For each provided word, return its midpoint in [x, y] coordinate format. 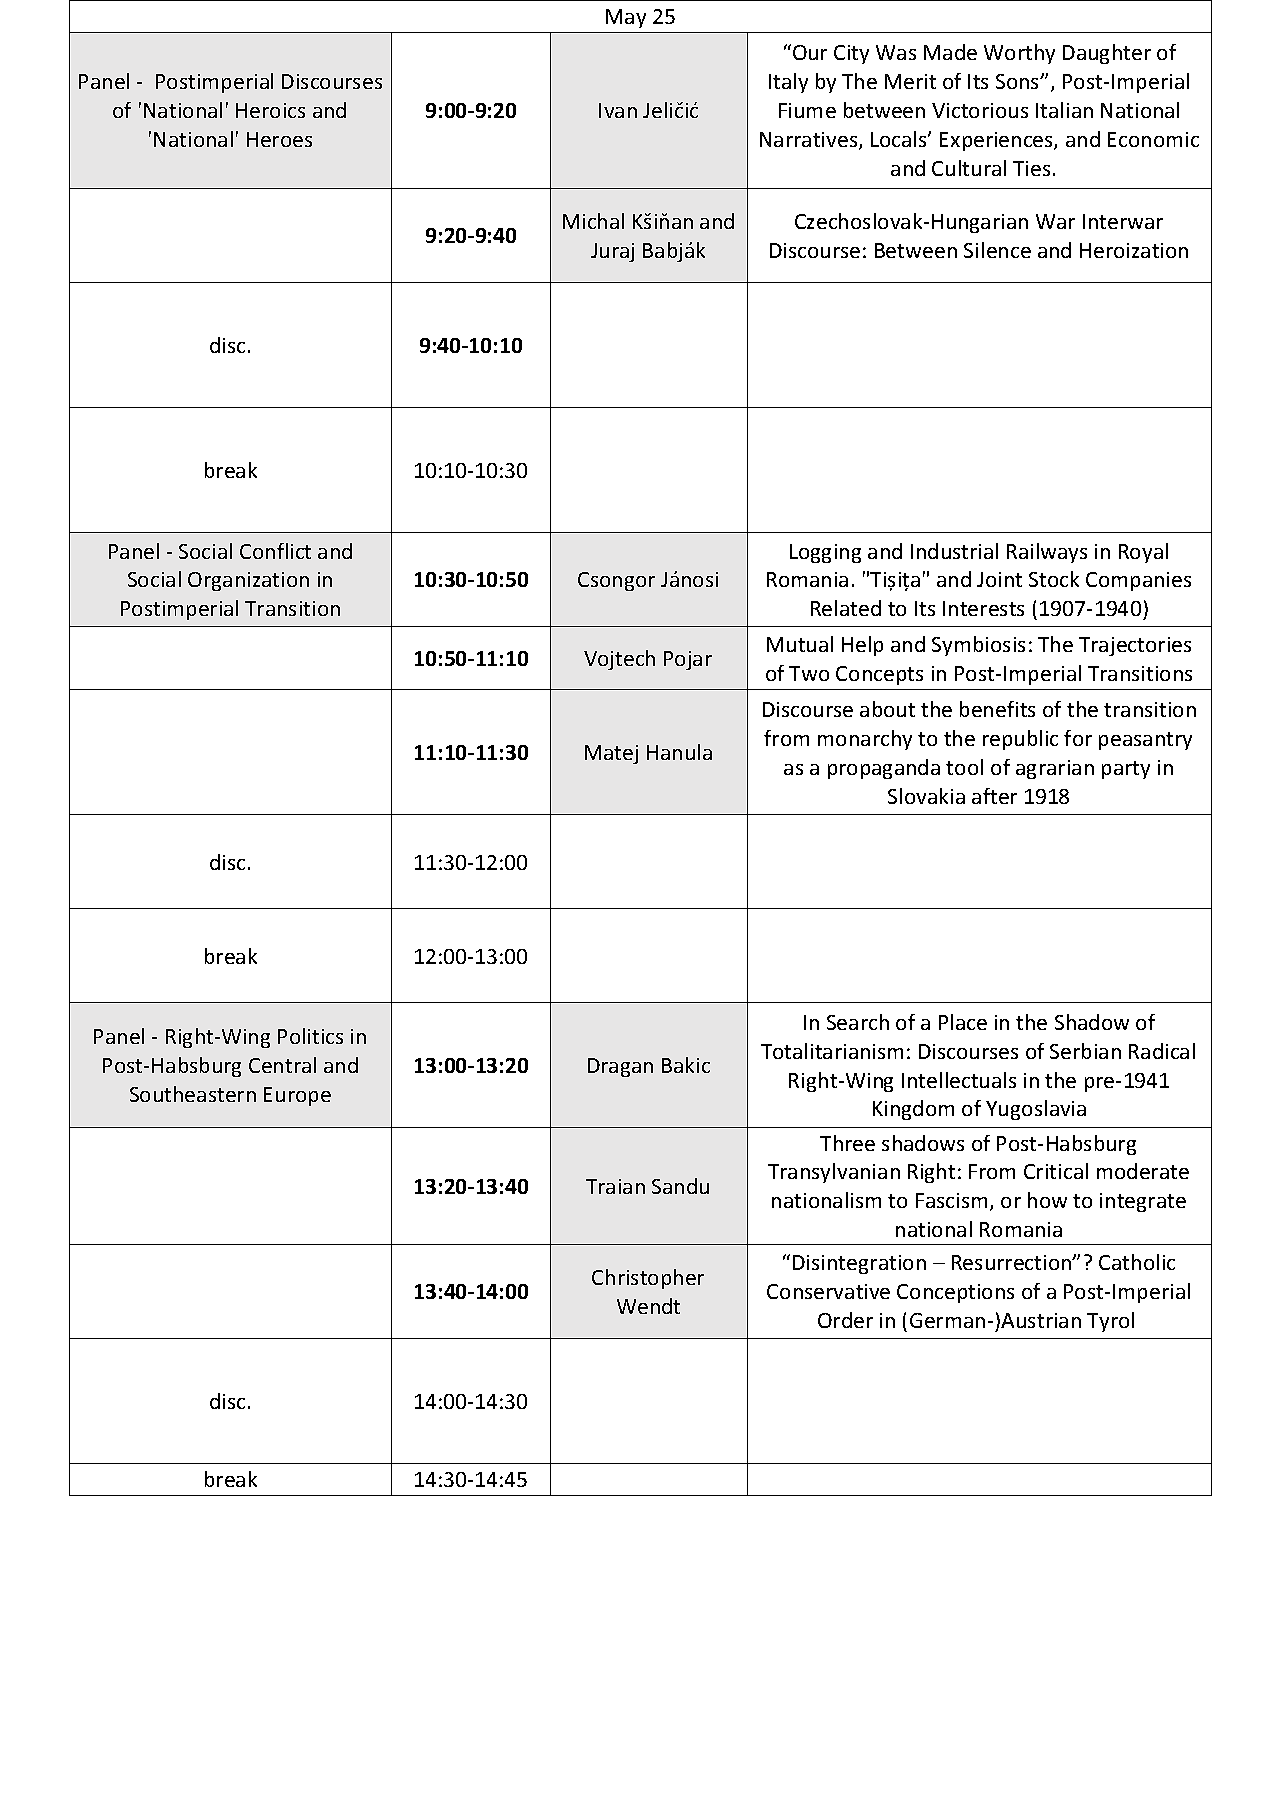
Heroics [270, 110]
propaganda [884, 769]
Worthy [1019, 54]
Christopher [648, 1279]
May [626, 18]
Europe [297, 1096]
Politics [310, 1036]
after [994, 796]
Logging [825, 553]
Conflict [275, 551]
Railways [1047, 553]
